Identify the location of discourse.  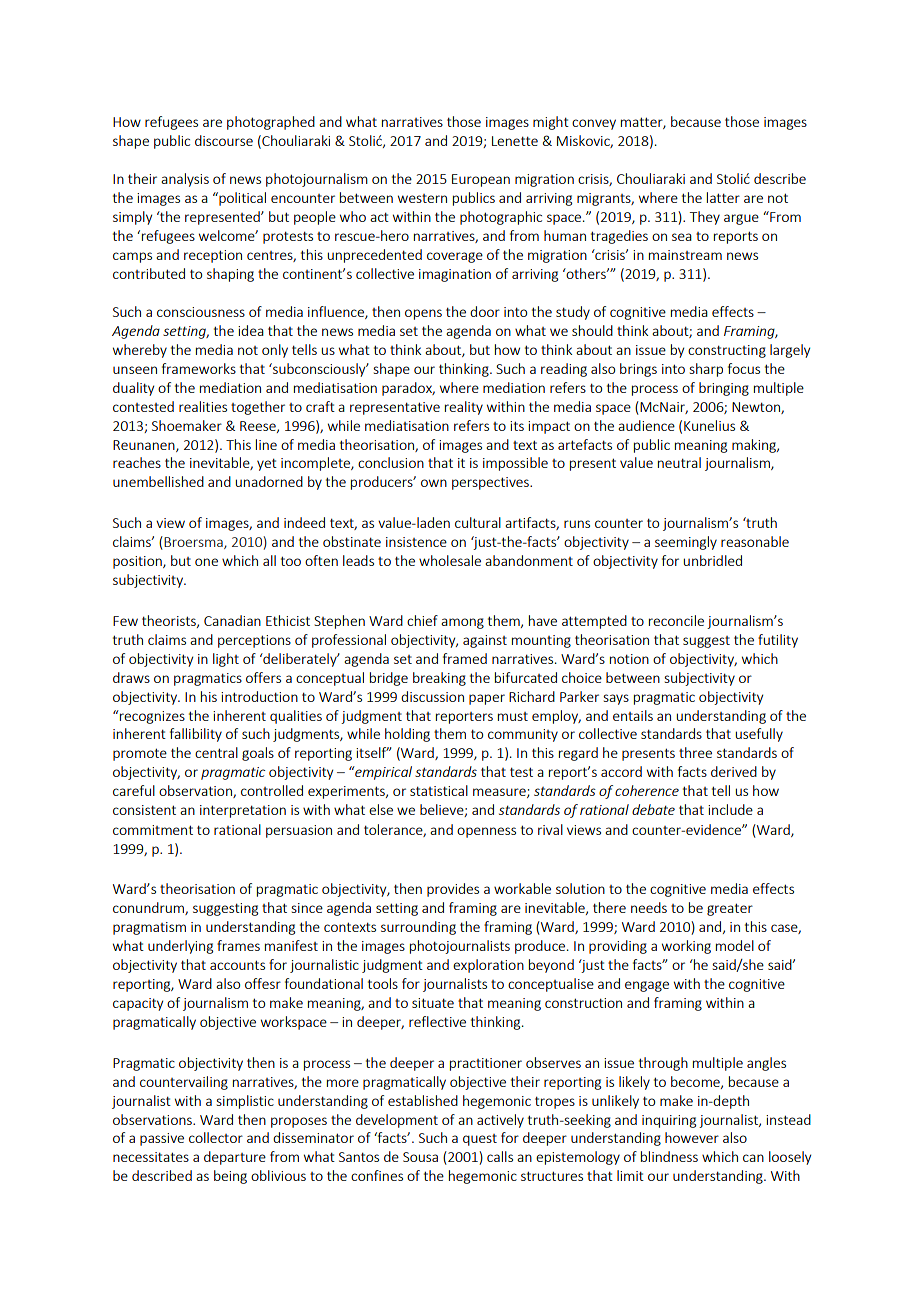
(224, 140).
